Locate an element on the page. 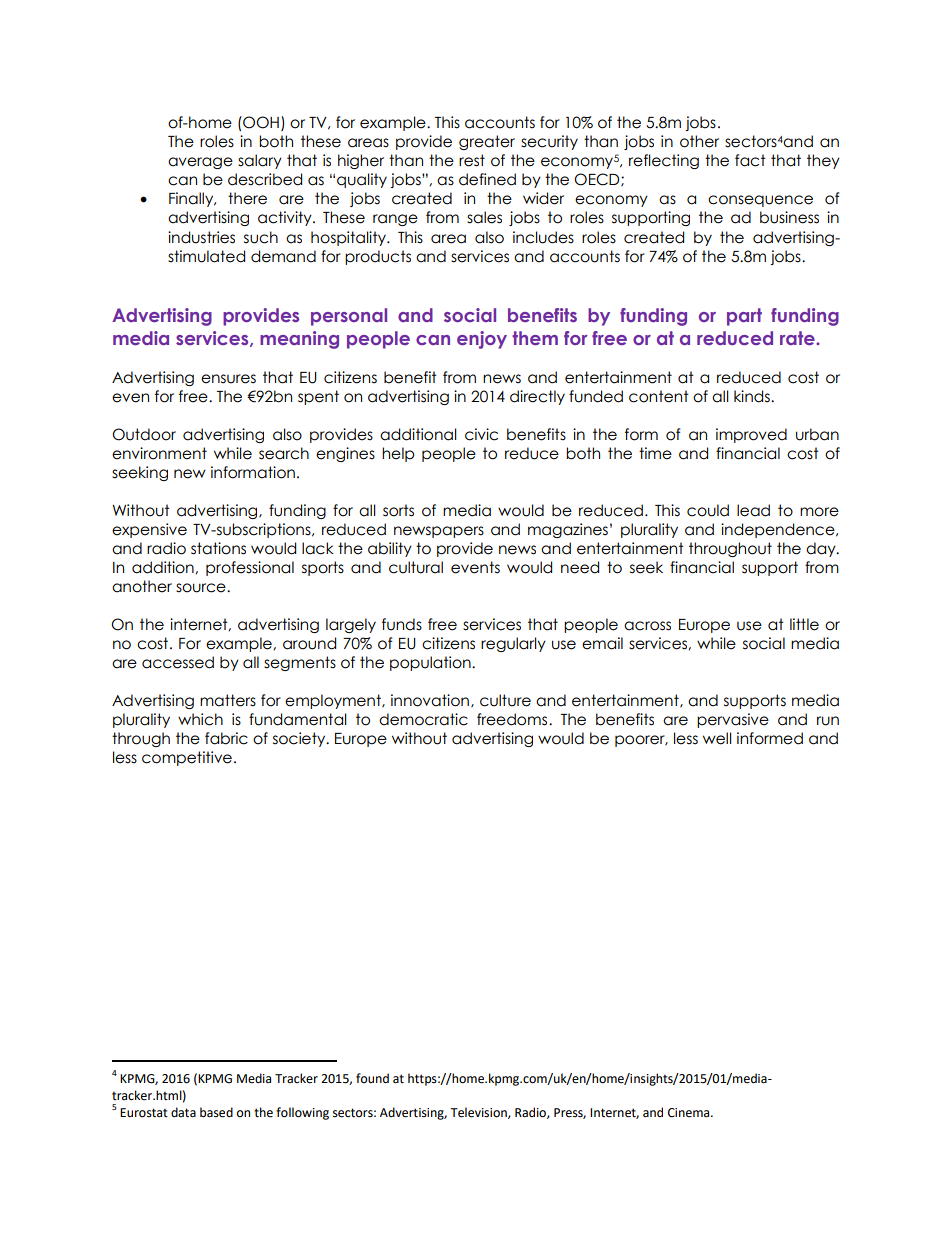 The width and height of the page is (952, 1233). average is located at coordinates (200, 163).
